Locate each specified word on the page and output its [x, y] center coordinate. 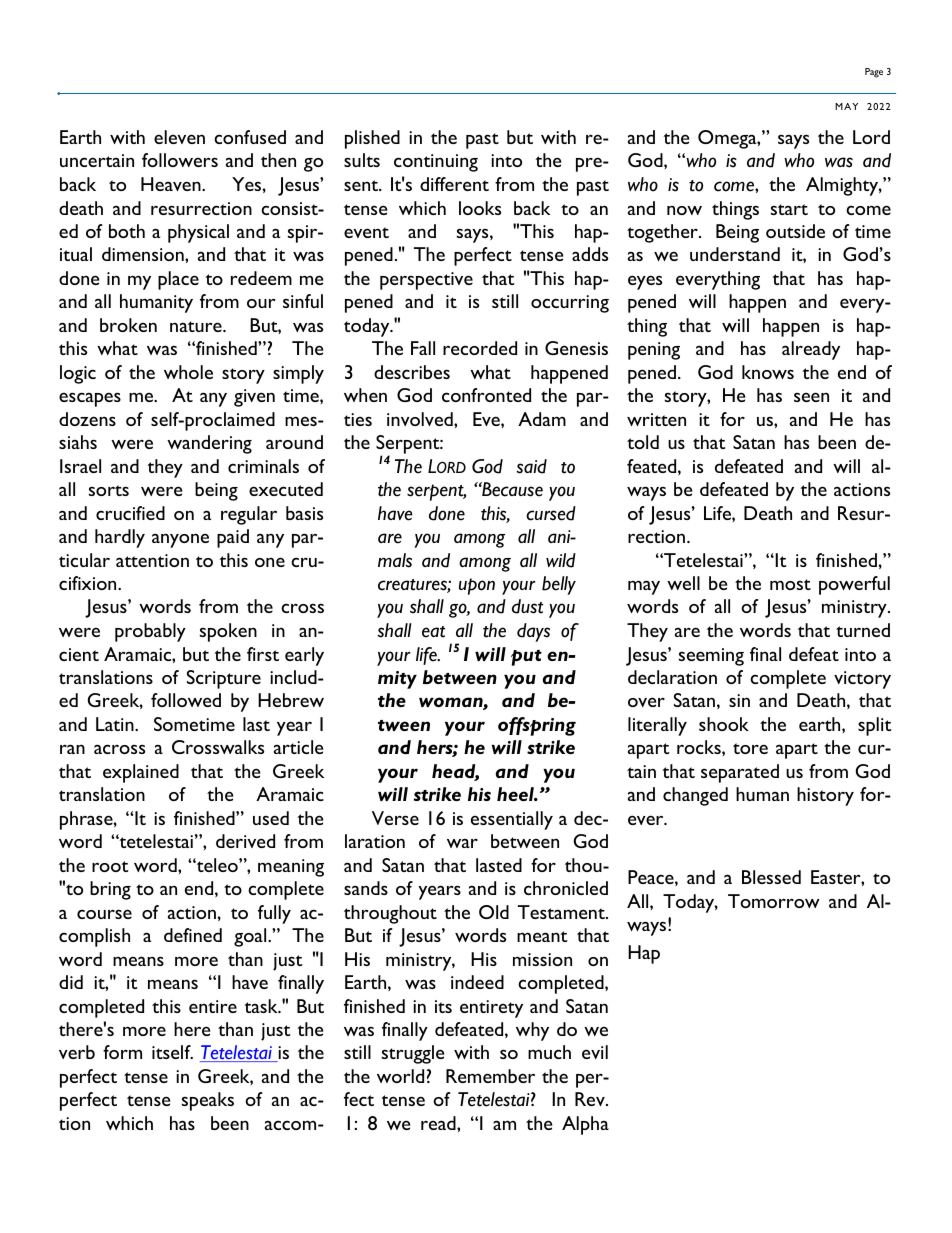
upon [477, 586]
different [454, 184]
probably [150, 632]
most [790, 584]
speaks [208, 1101]
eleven [179, 137]
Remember [490, 1076]
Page [874, 73]
